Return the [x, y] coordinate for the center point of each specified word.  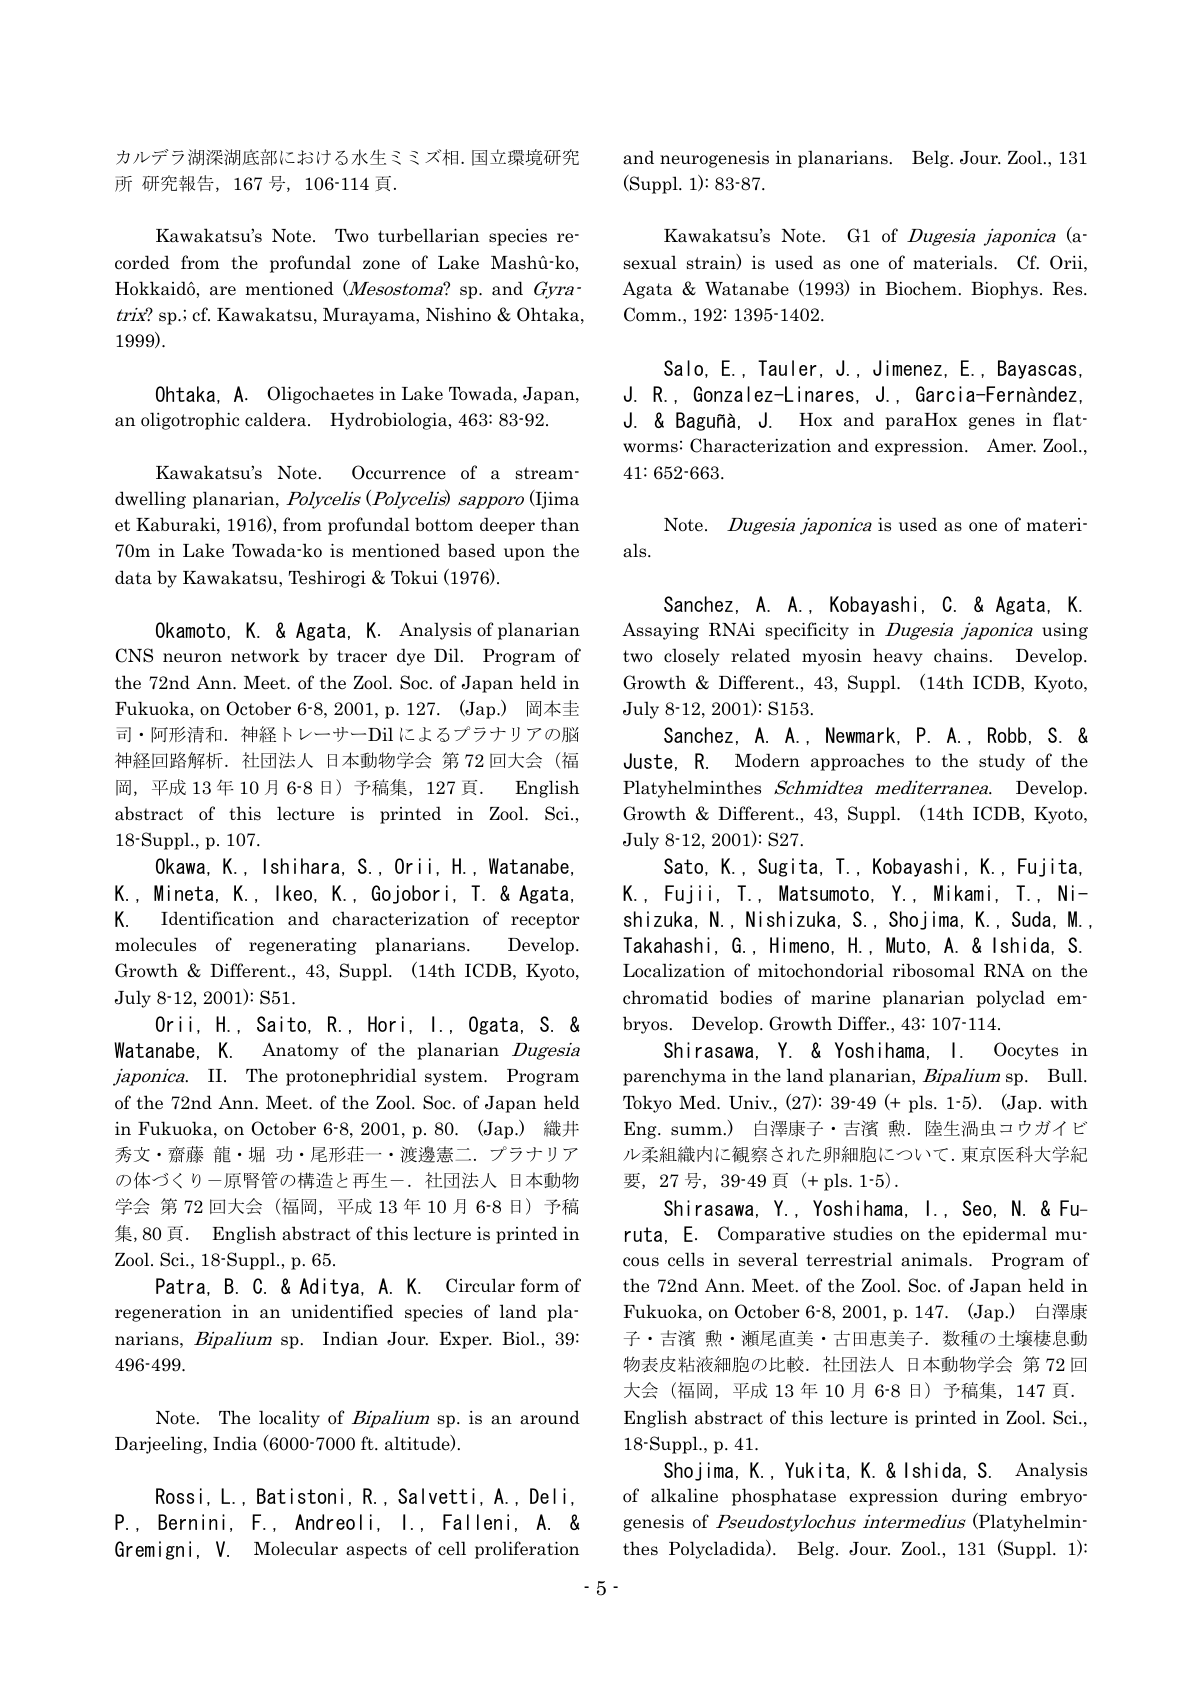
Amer [1011, 445]
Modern [767, 760]
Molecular [296, 1548]
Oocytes [1026, 1051]
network [265, 655]
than [560, 524]
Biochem [921, 288]
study [1002, 762]
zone [381, 265]
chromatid [665, 997]
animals [935, 1259]
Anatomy [300, 1051]
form [539, 1285]
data [133, 577]
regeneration [168, 1313]
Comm [651, 314]
